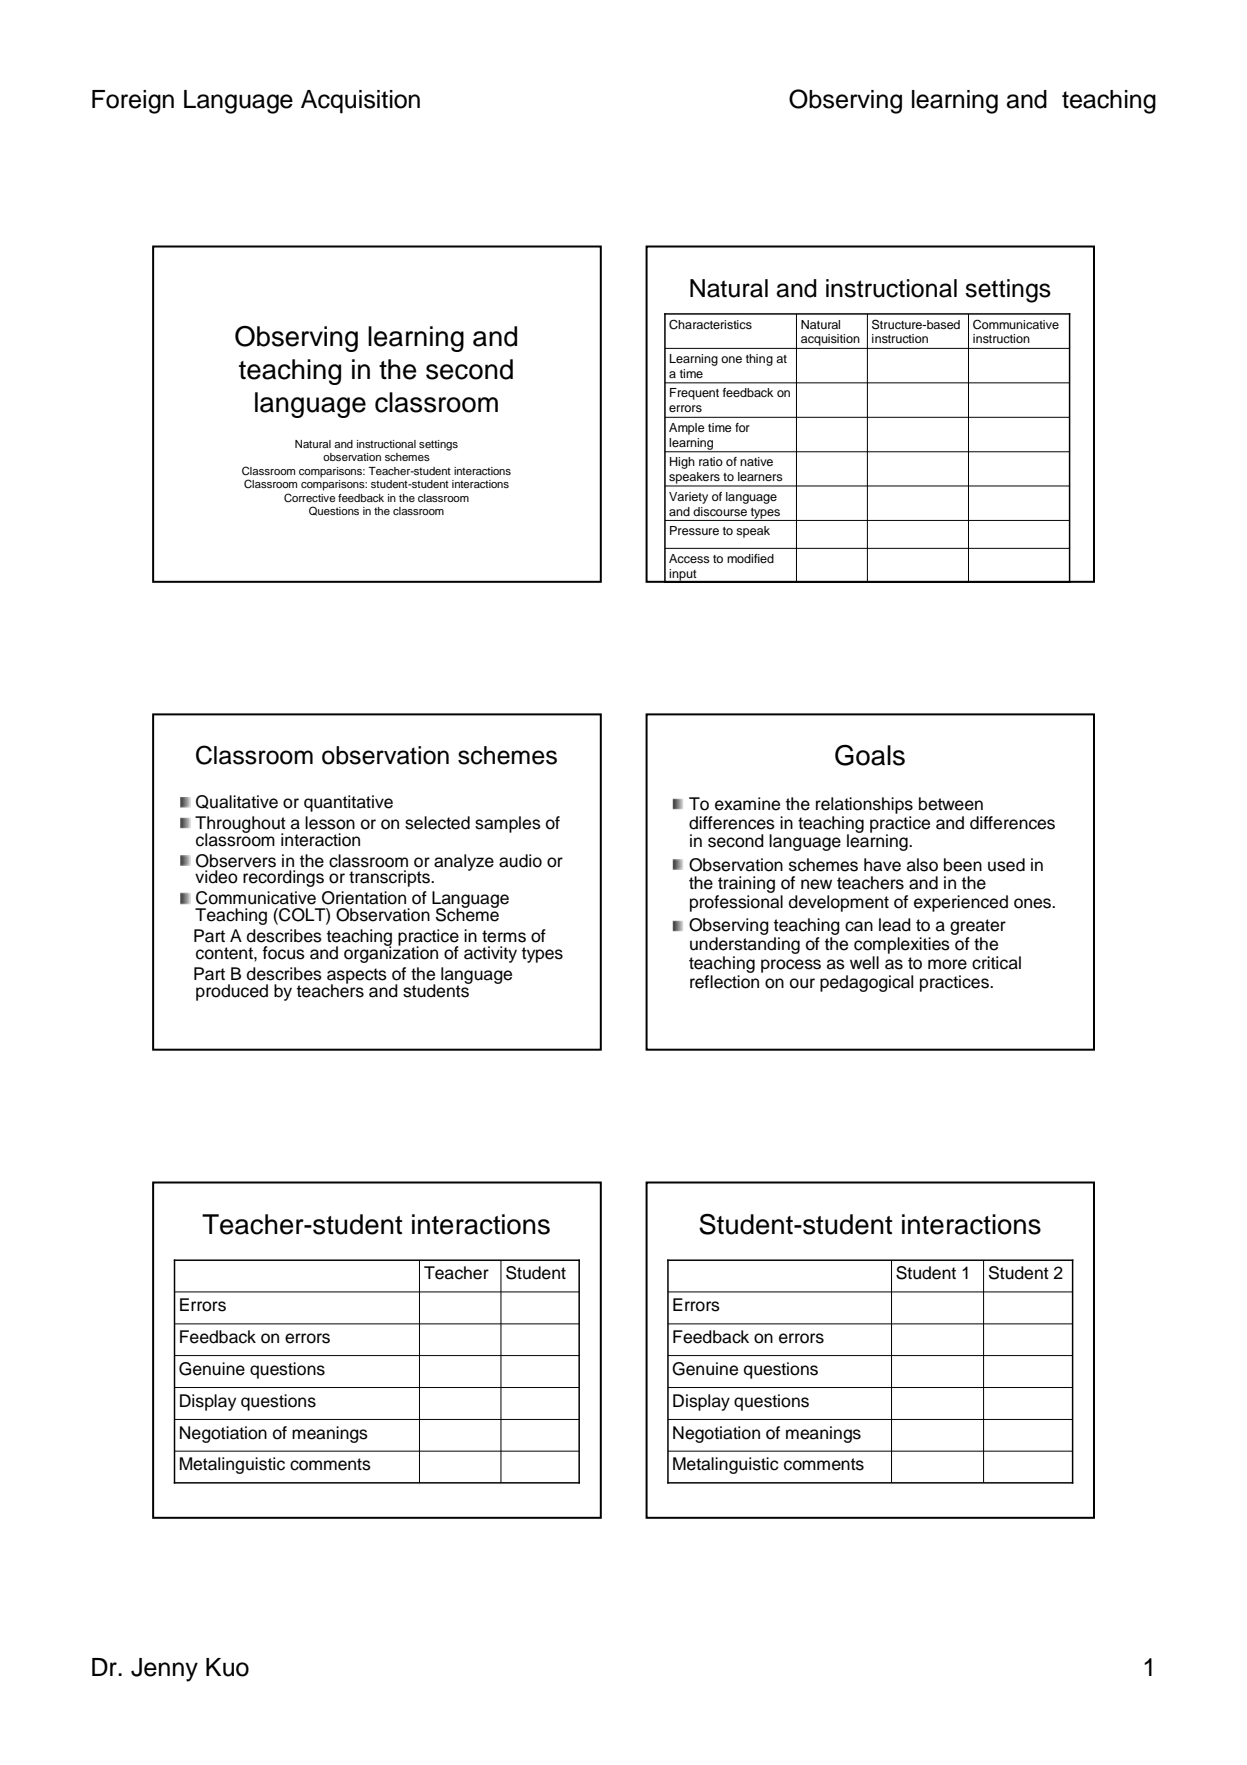  I want to click on thing, so click(759, 360).
